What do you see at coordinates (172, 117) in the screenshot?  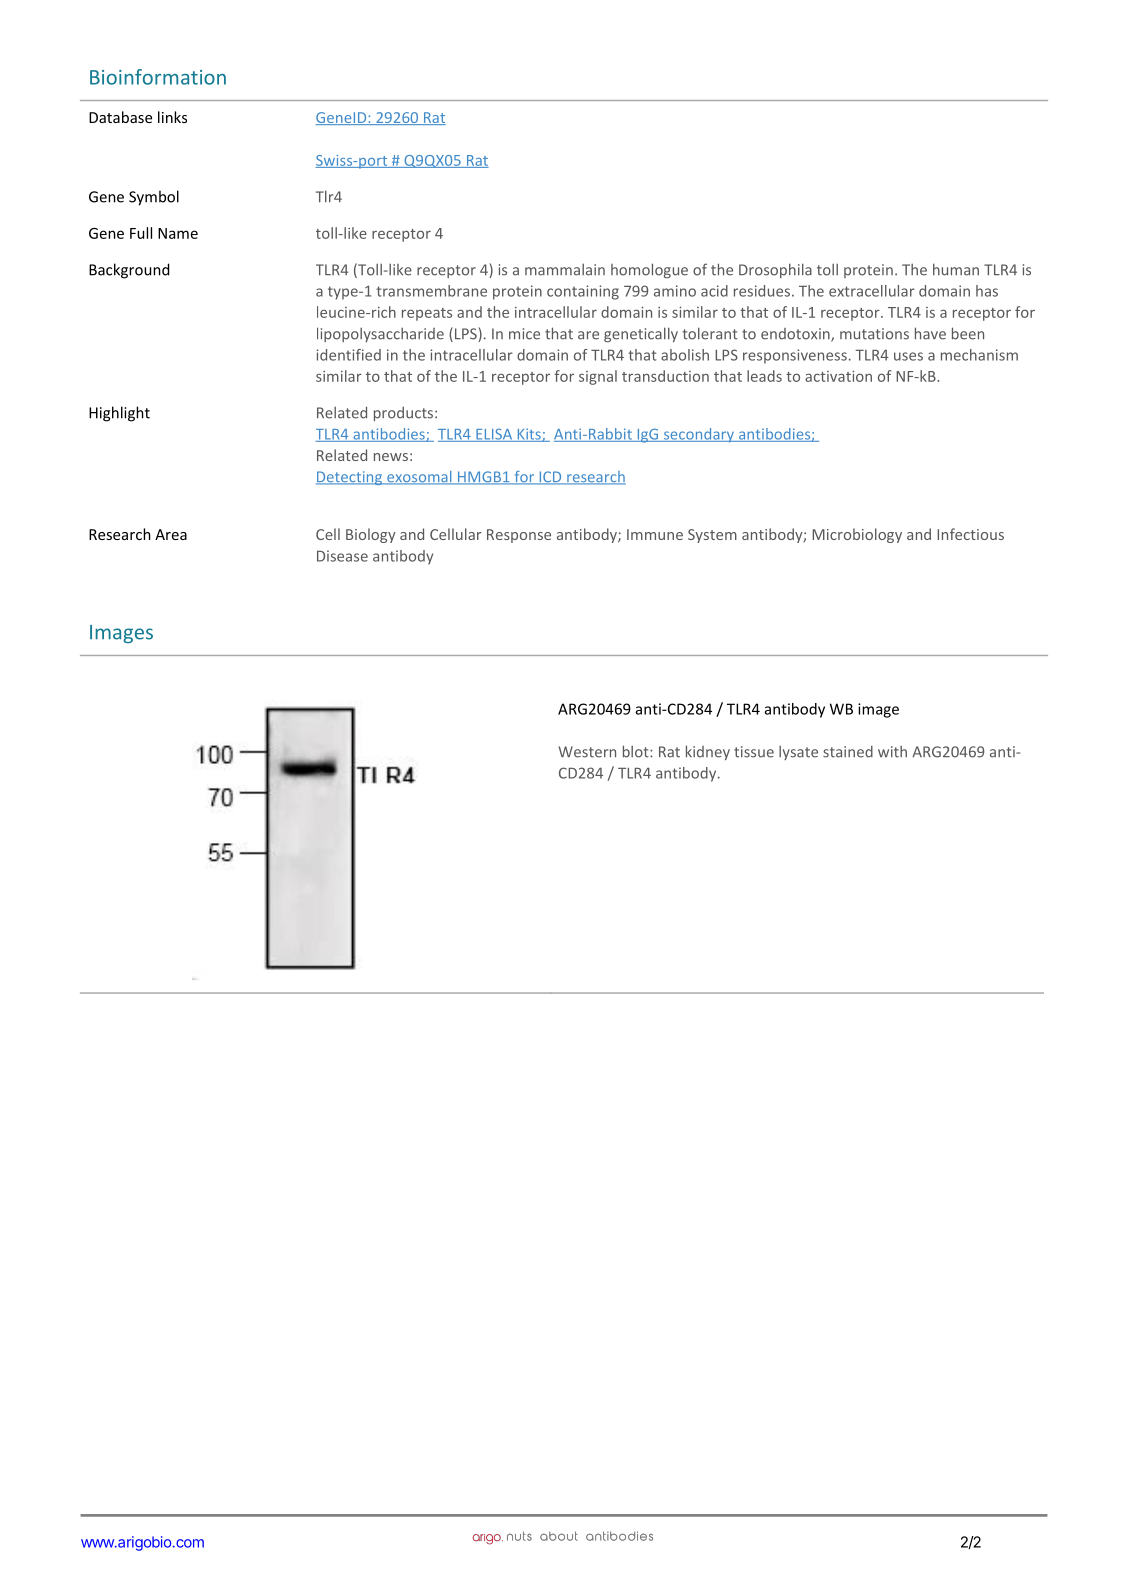 I see `links` at bounding box center [172, 117].
